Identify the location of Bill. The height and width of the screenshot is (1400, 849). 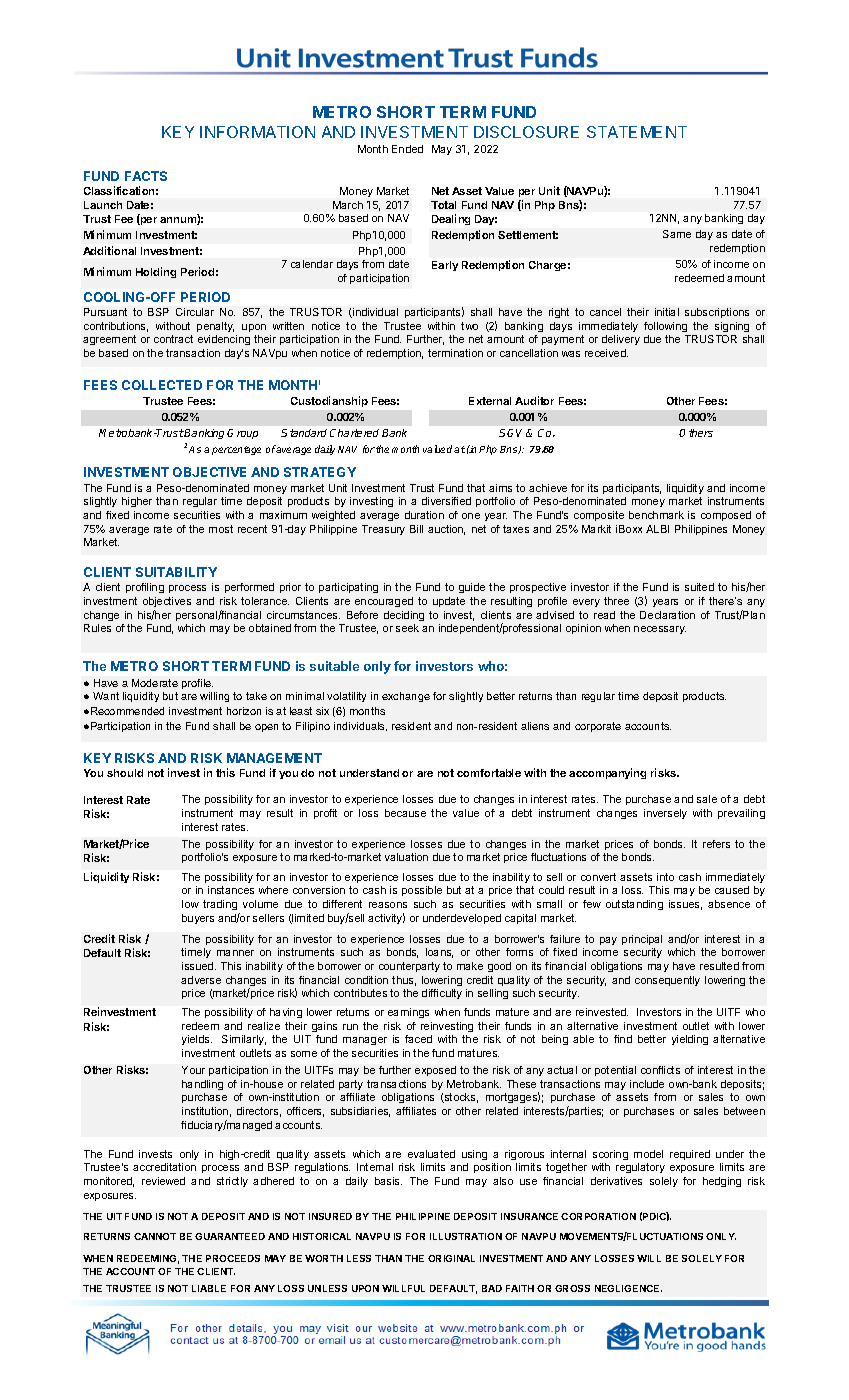
(416, 529).
